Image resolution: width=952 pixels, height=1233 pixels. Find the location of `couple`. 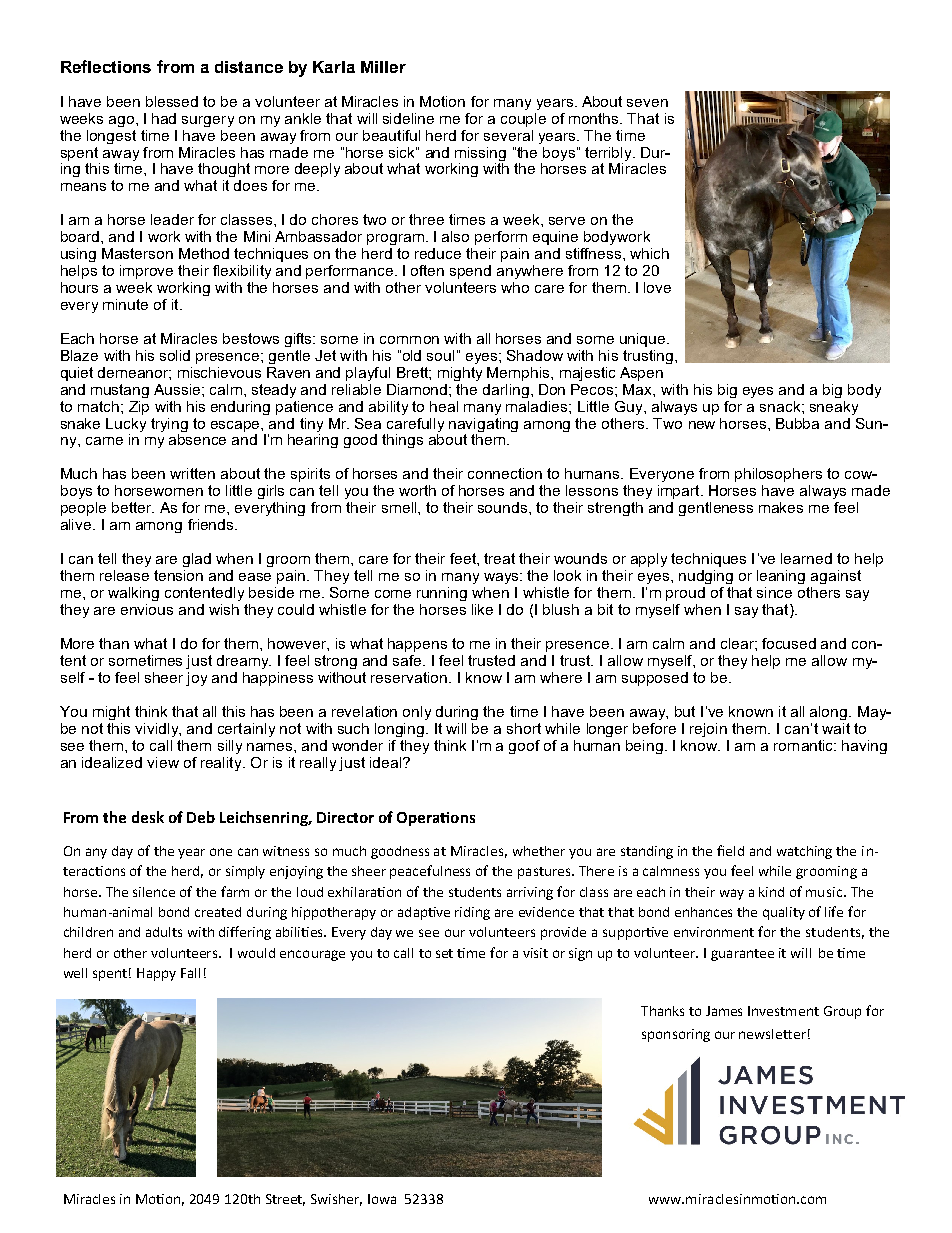

couple is located at coordinates (523, 120).
